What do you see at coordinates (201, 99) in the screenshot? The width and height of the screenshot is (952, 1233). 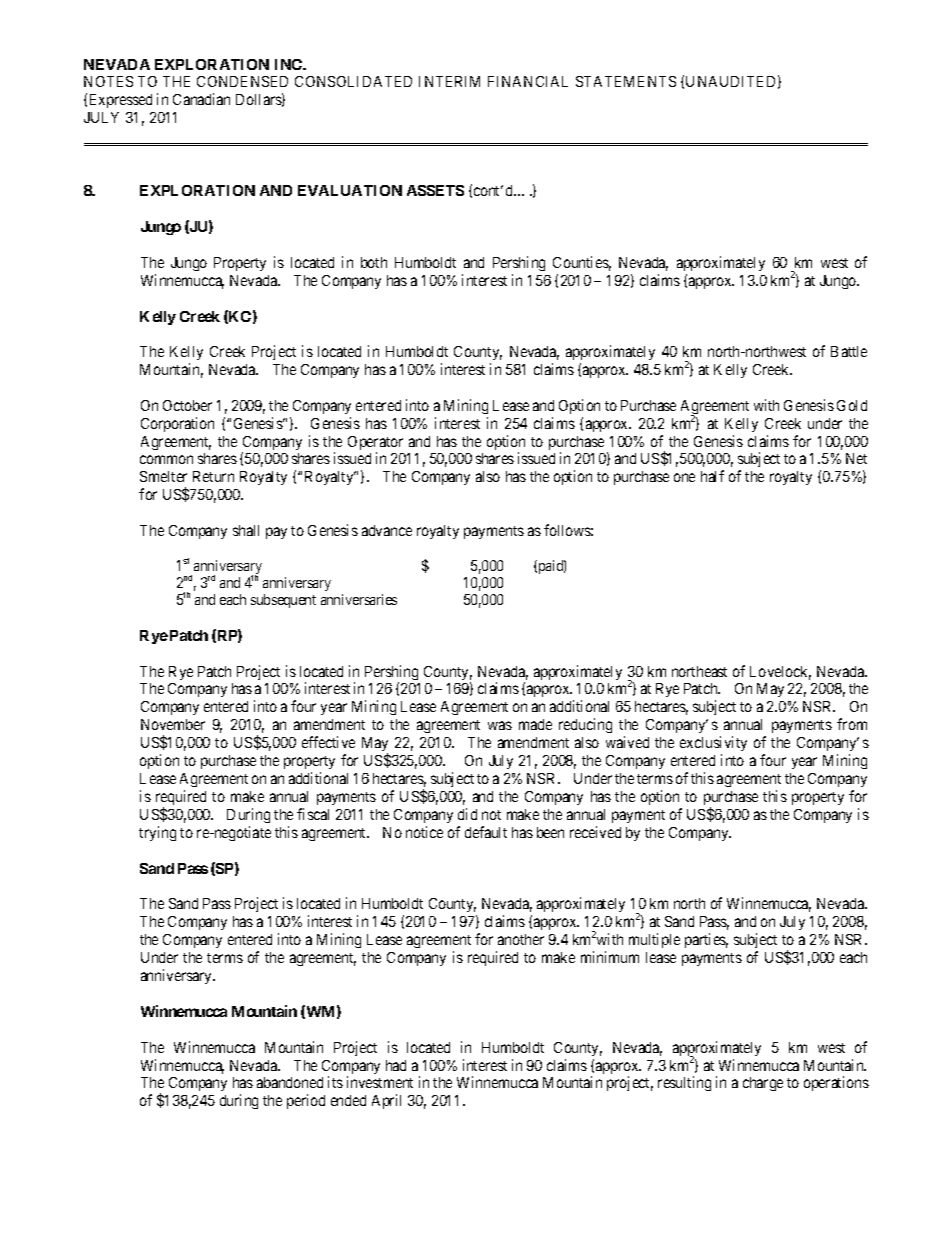 I see `Canadian` at bounding box center [201, 99].
